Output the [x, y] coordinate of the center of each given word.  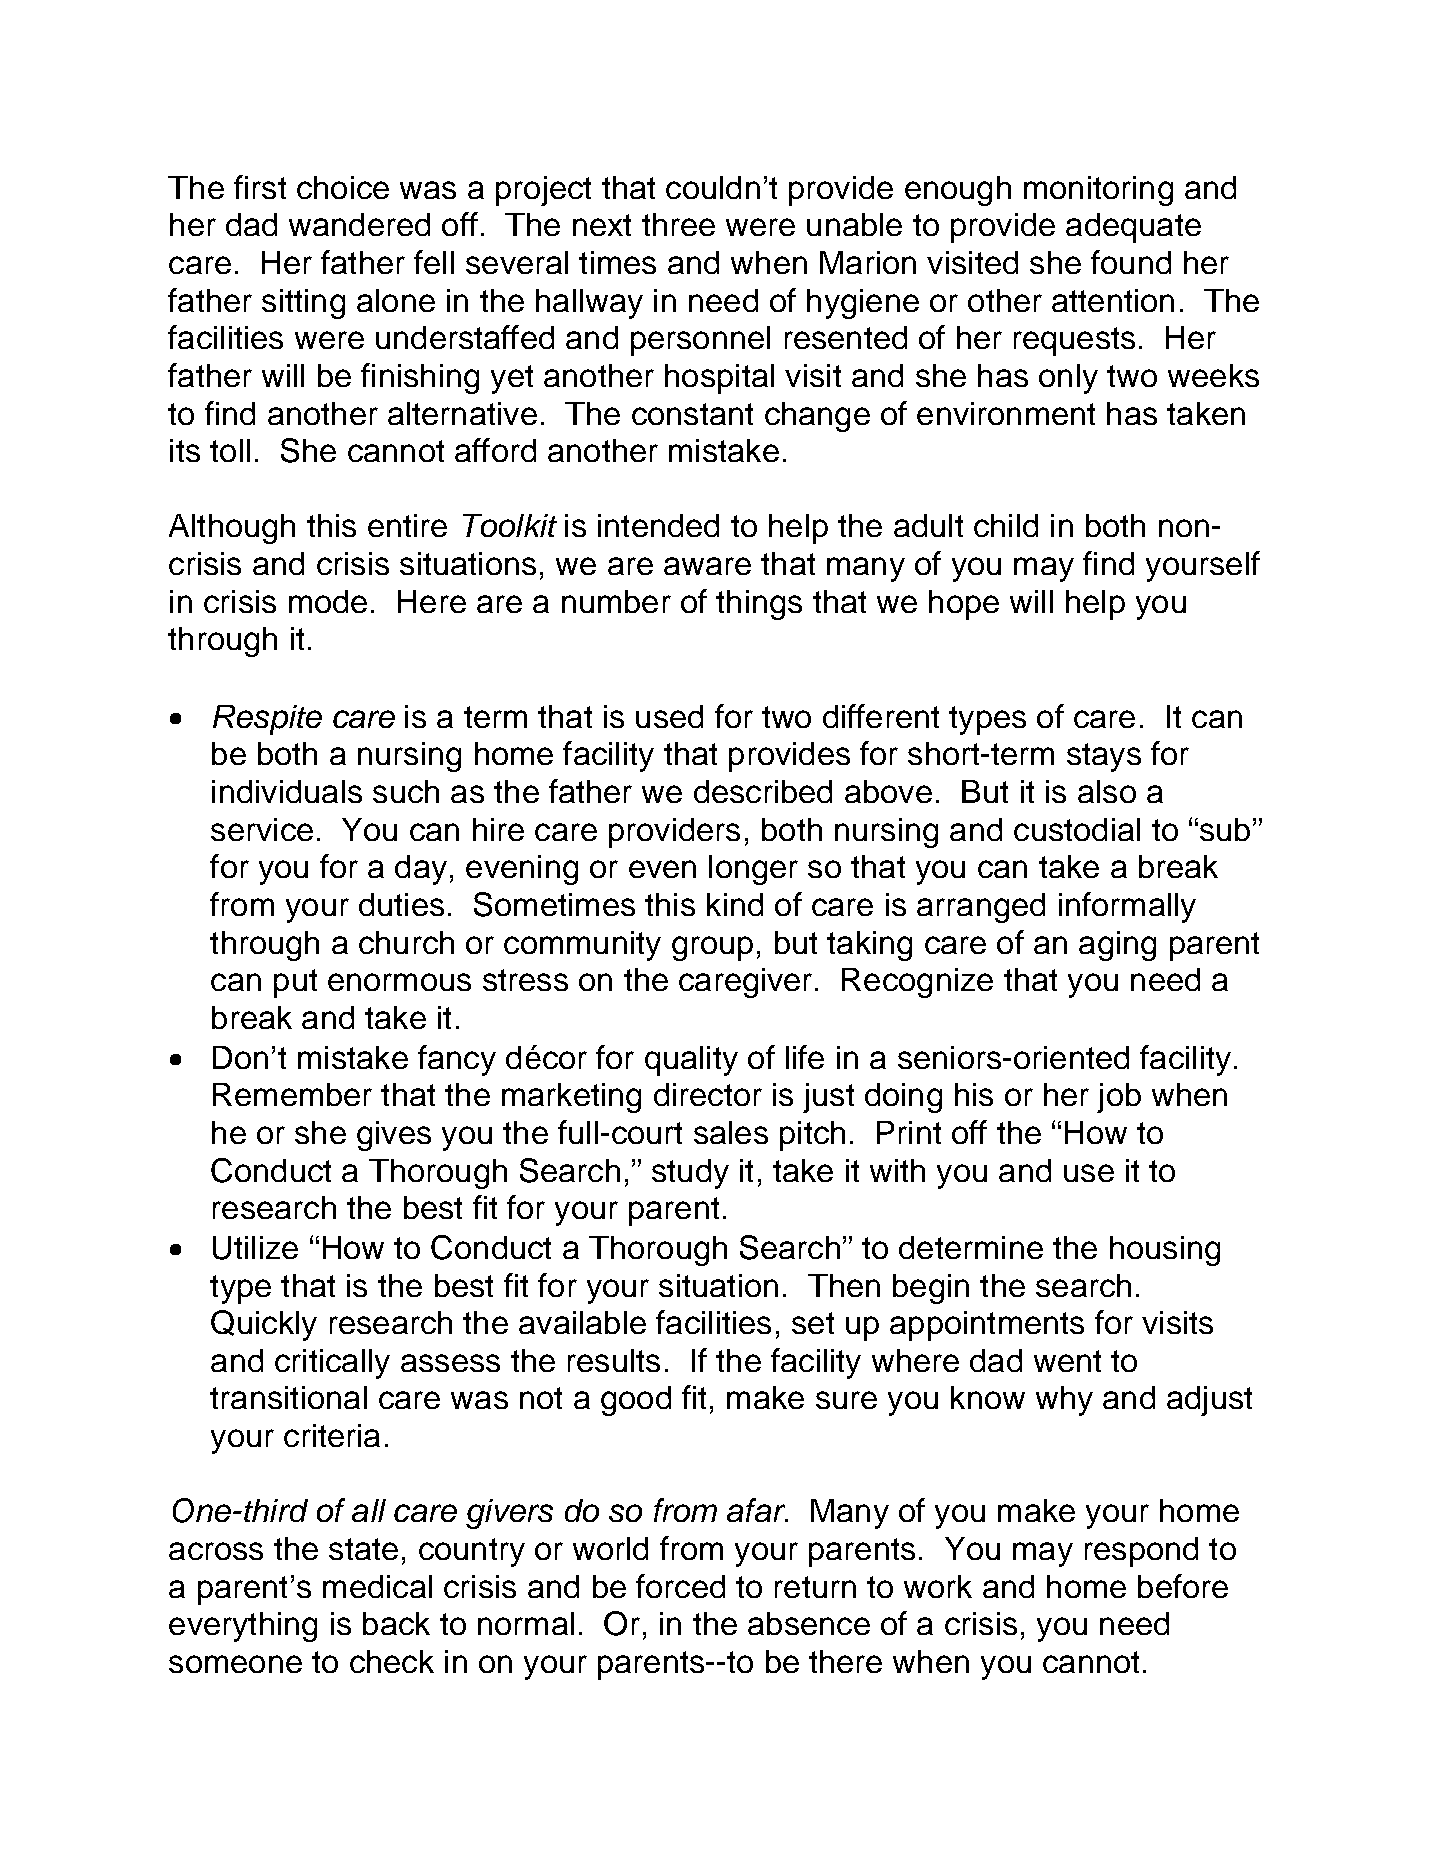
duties [401, 904]
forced [680, 1586]
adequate [1133, 228]
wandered [359, 224]
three [678, 224]
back [396, 1623]
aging [1117, 946]
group [712, 948]
